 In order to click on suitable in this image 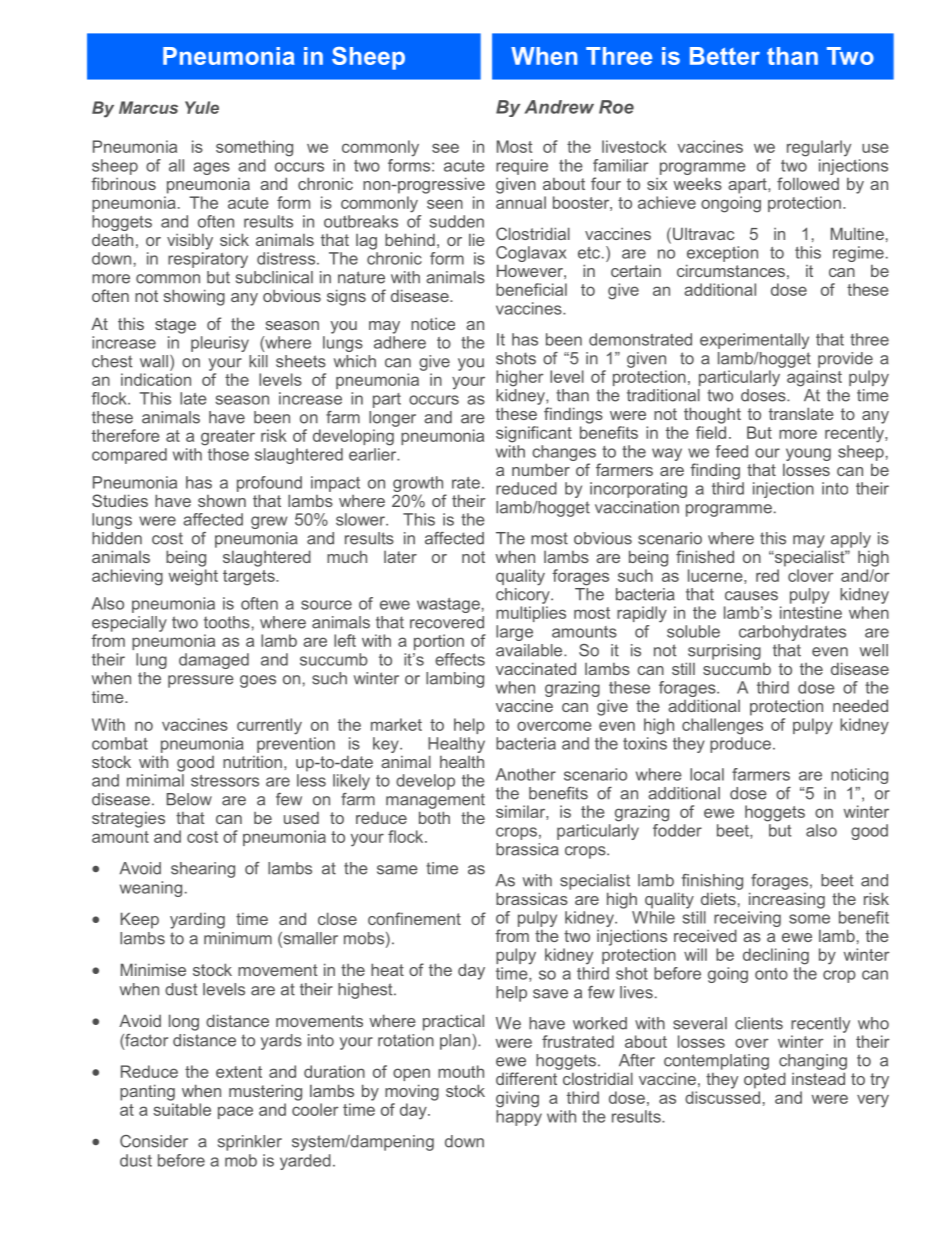, I will do `click(182, 1109)`.
